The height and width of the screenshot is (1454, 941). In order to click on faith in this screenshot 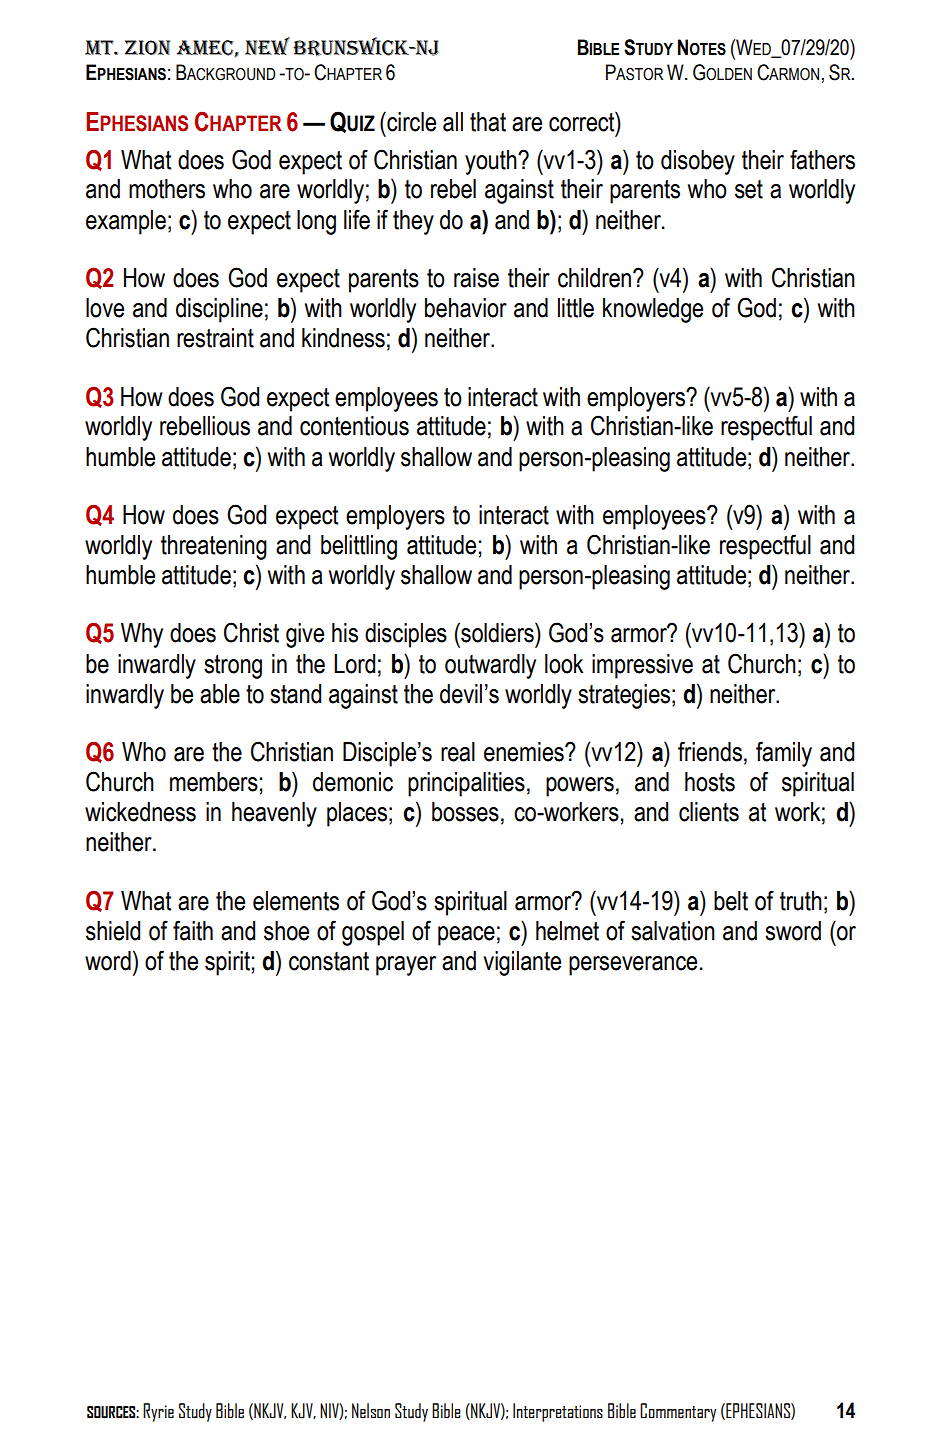, I will do `click(193, 930)`.
